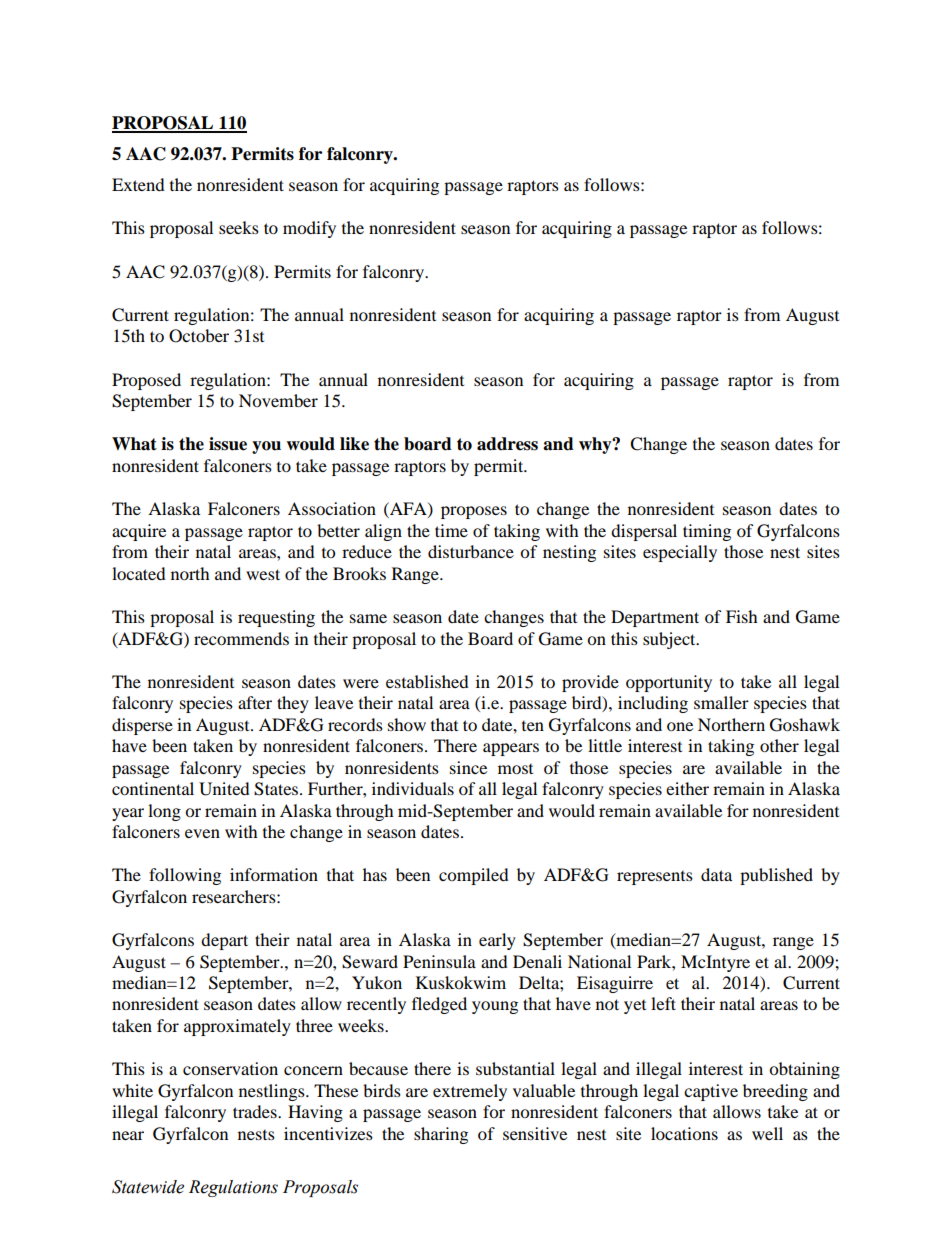 The image size is (952, 1233). Describe the element at coordinates (474, 876) in the image. I see `compiled` at that location.
